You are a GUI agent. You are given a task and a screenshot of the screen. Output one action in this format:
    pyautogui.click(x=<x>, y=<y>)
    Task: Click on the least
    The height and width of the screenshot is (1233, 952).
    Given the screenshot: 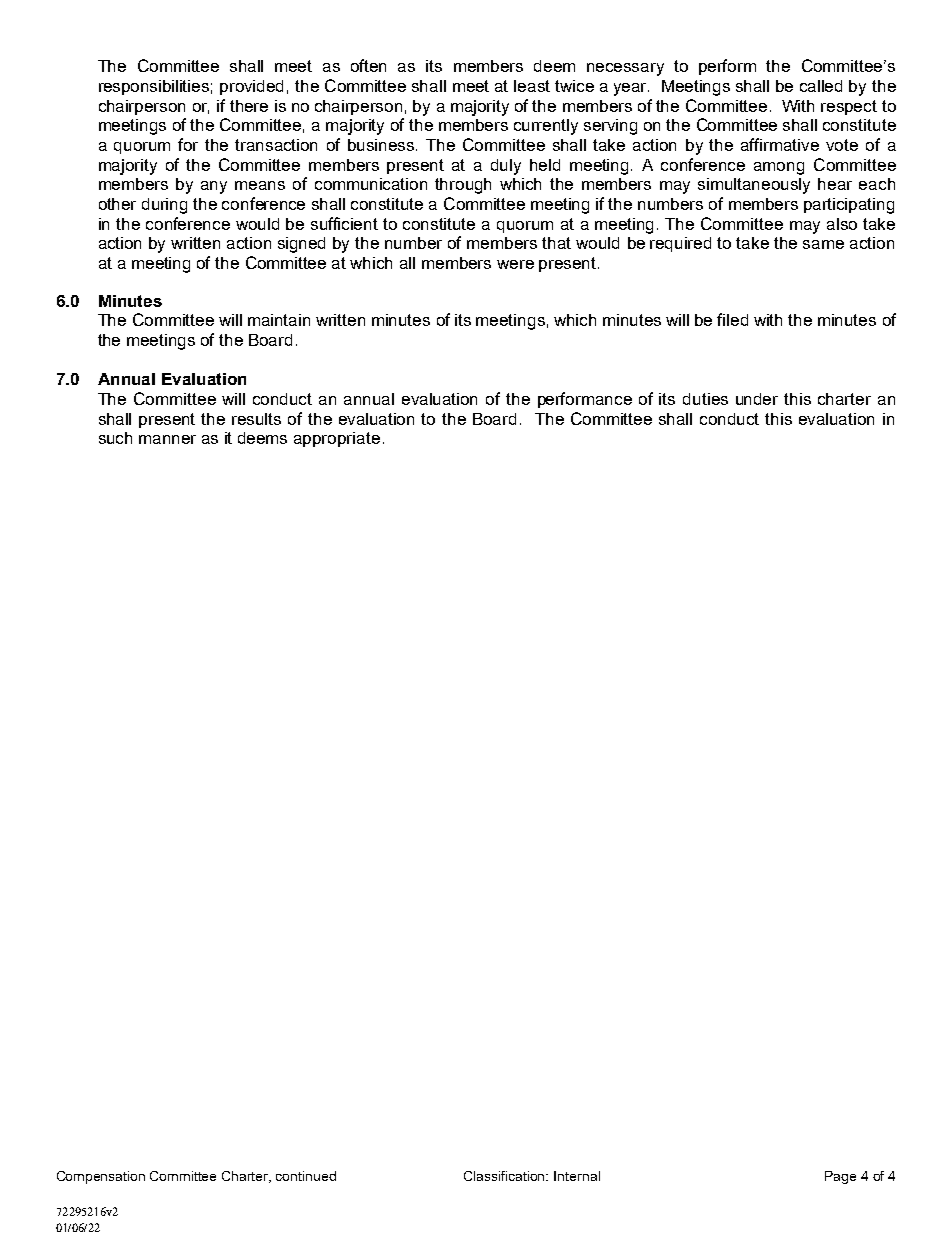 What is the action you would take?
    pyautogui.click(x=532, y=86)
